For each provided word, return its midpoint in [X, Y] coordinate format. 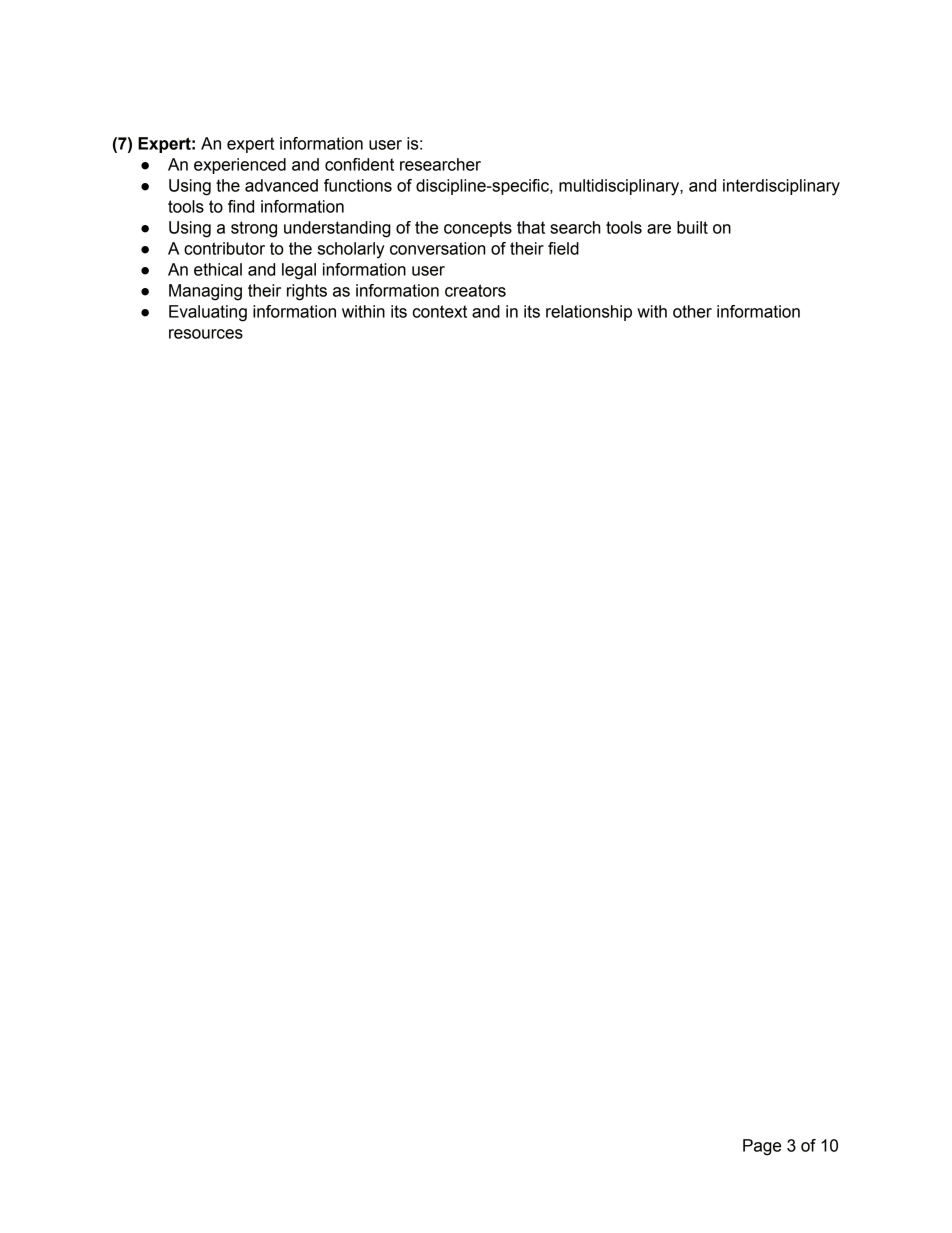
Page [762, 1147]
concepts [478, 229]
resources [206, 334]
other [692, 311]
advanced [281, 185]
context [440, 311]
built [692, 227]
